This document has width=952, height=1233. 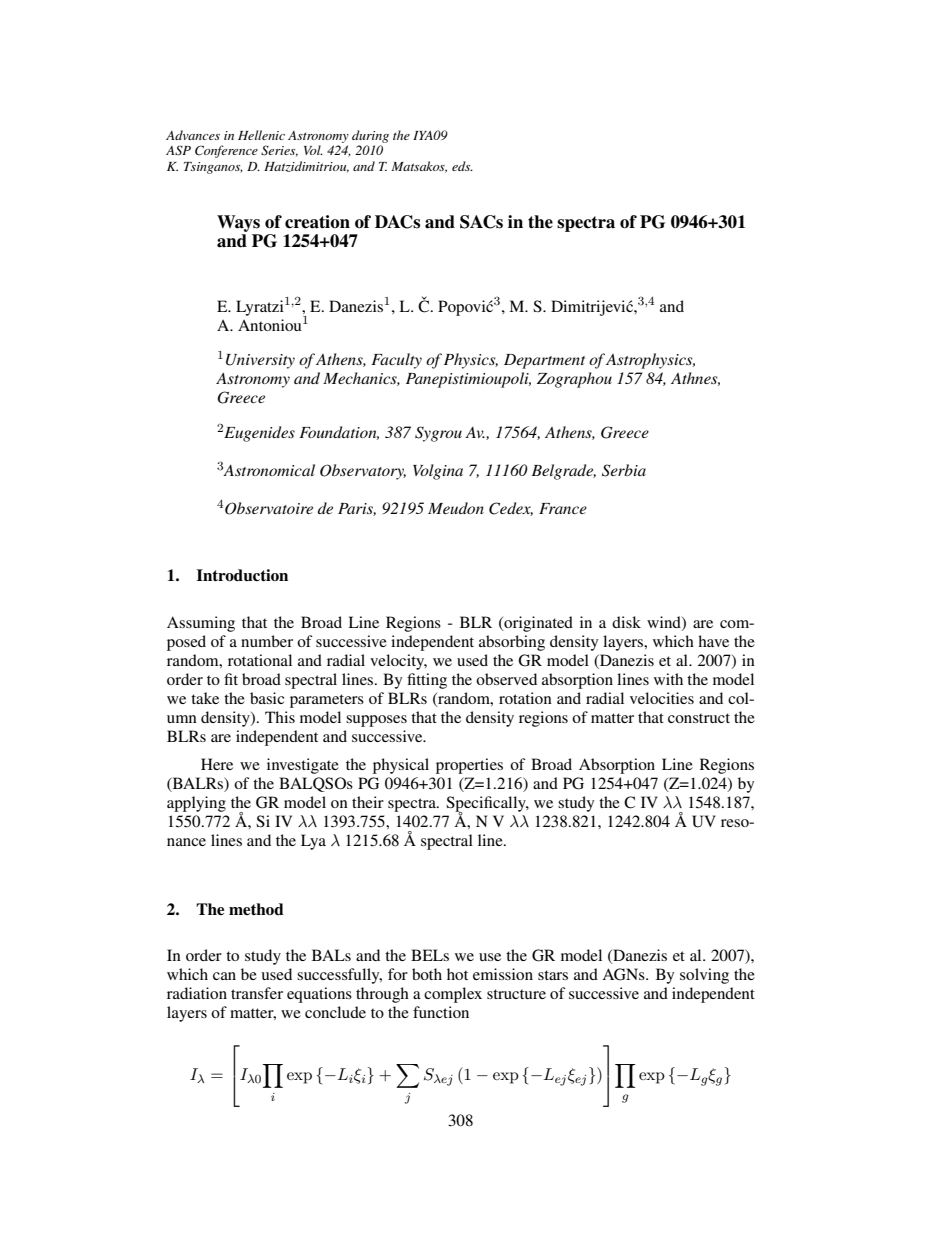 I want to click on Introduction, so click(x=242, y=575).
